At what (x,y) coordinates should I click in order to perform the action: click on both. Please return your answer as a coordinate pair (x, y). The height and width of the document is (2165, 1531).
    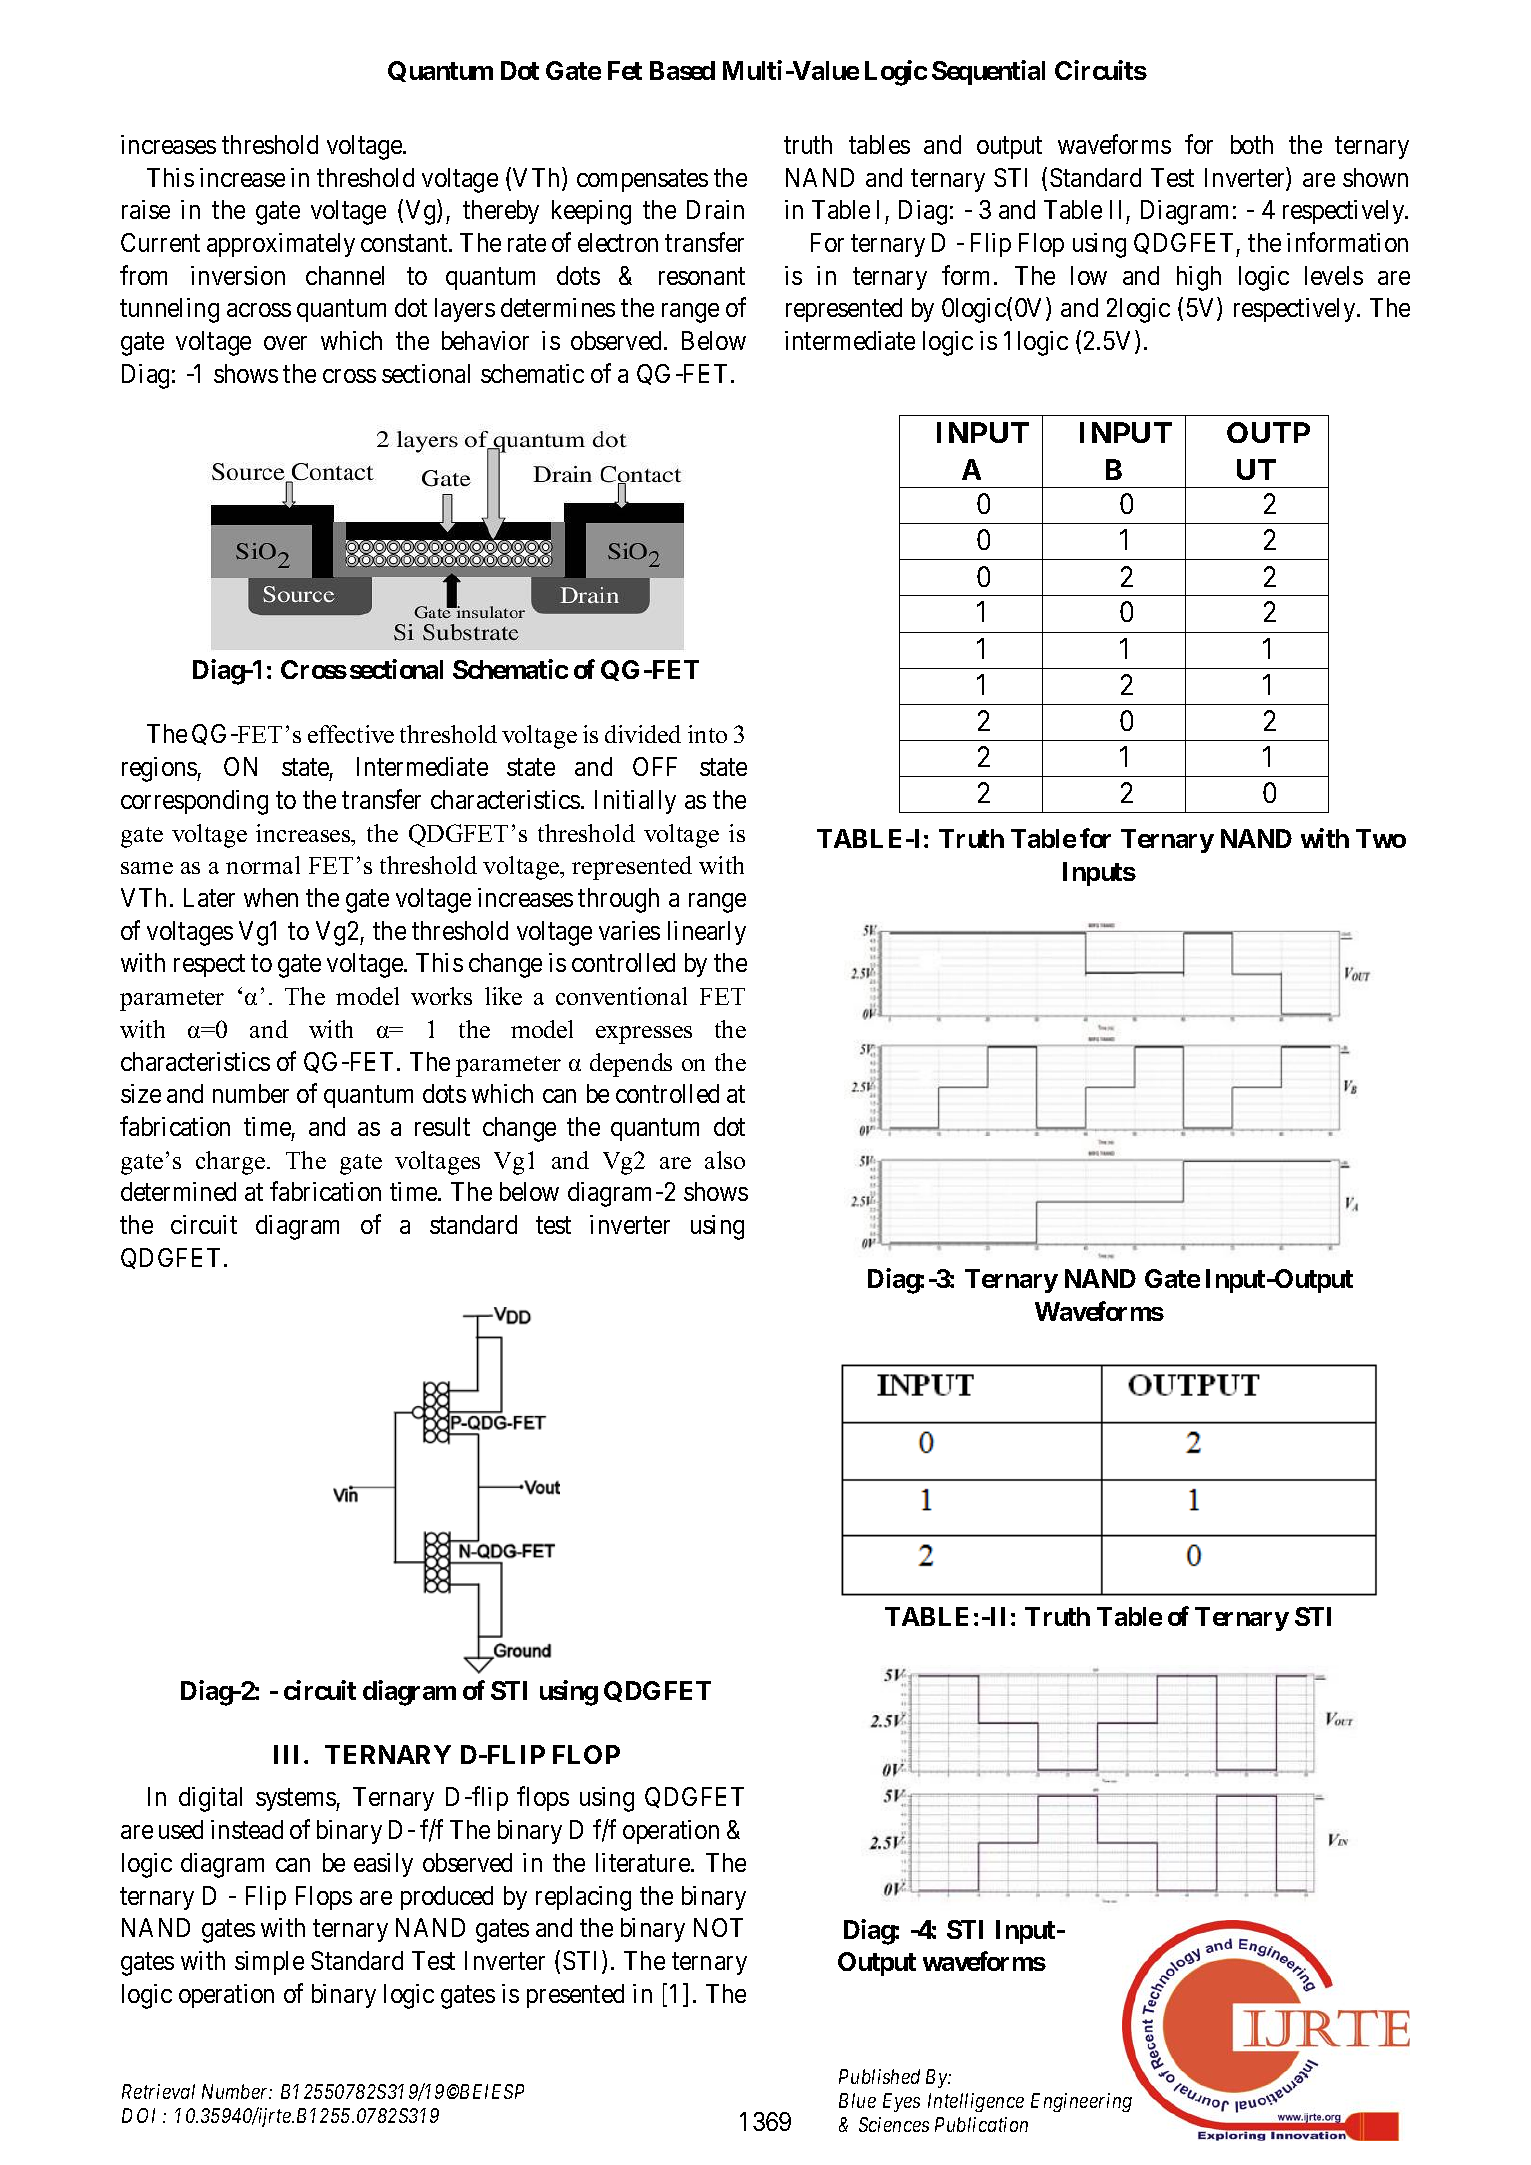
    Looking at the image, I should click on (1252, 144).
